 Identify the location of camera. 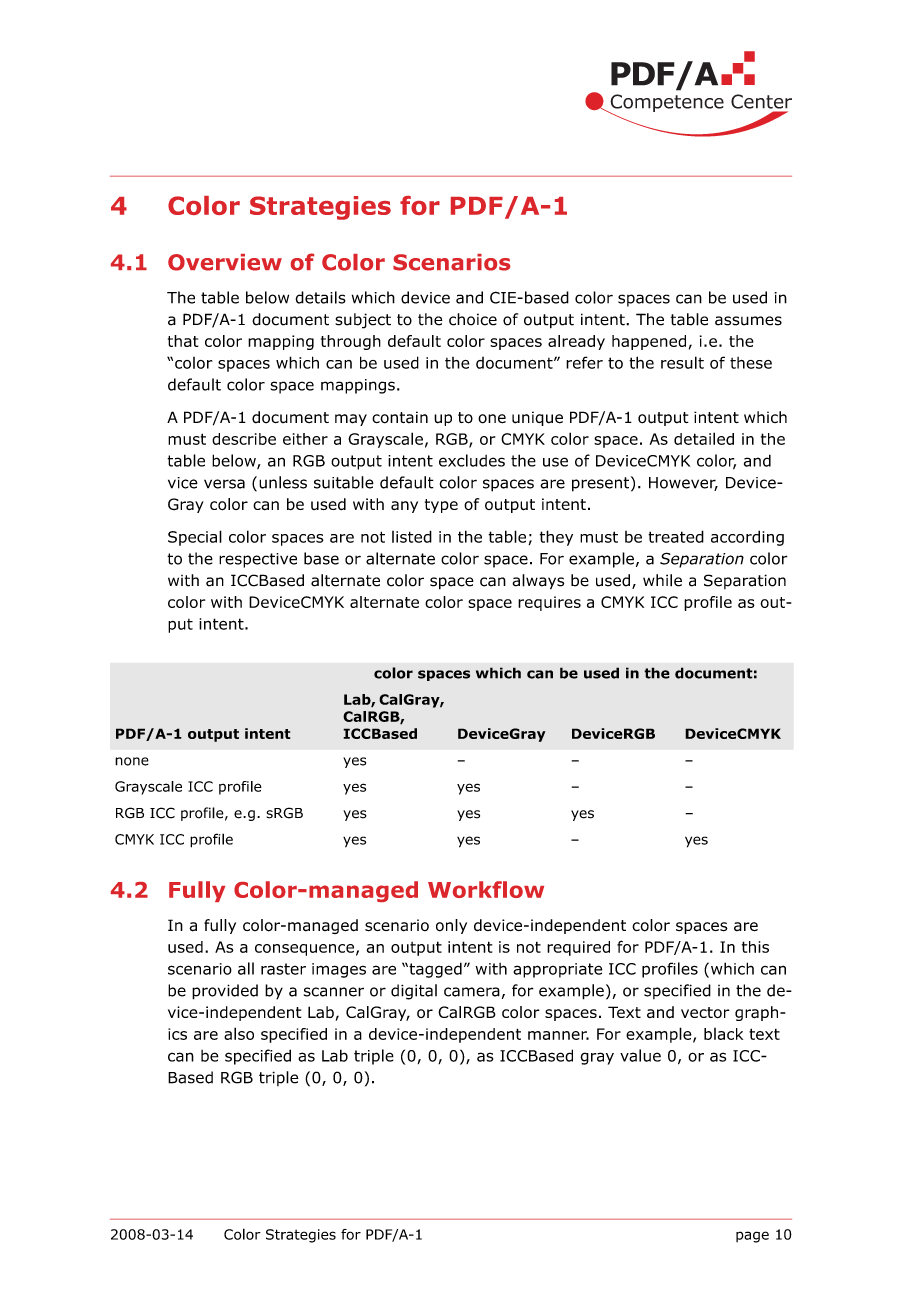
(472, 992).
